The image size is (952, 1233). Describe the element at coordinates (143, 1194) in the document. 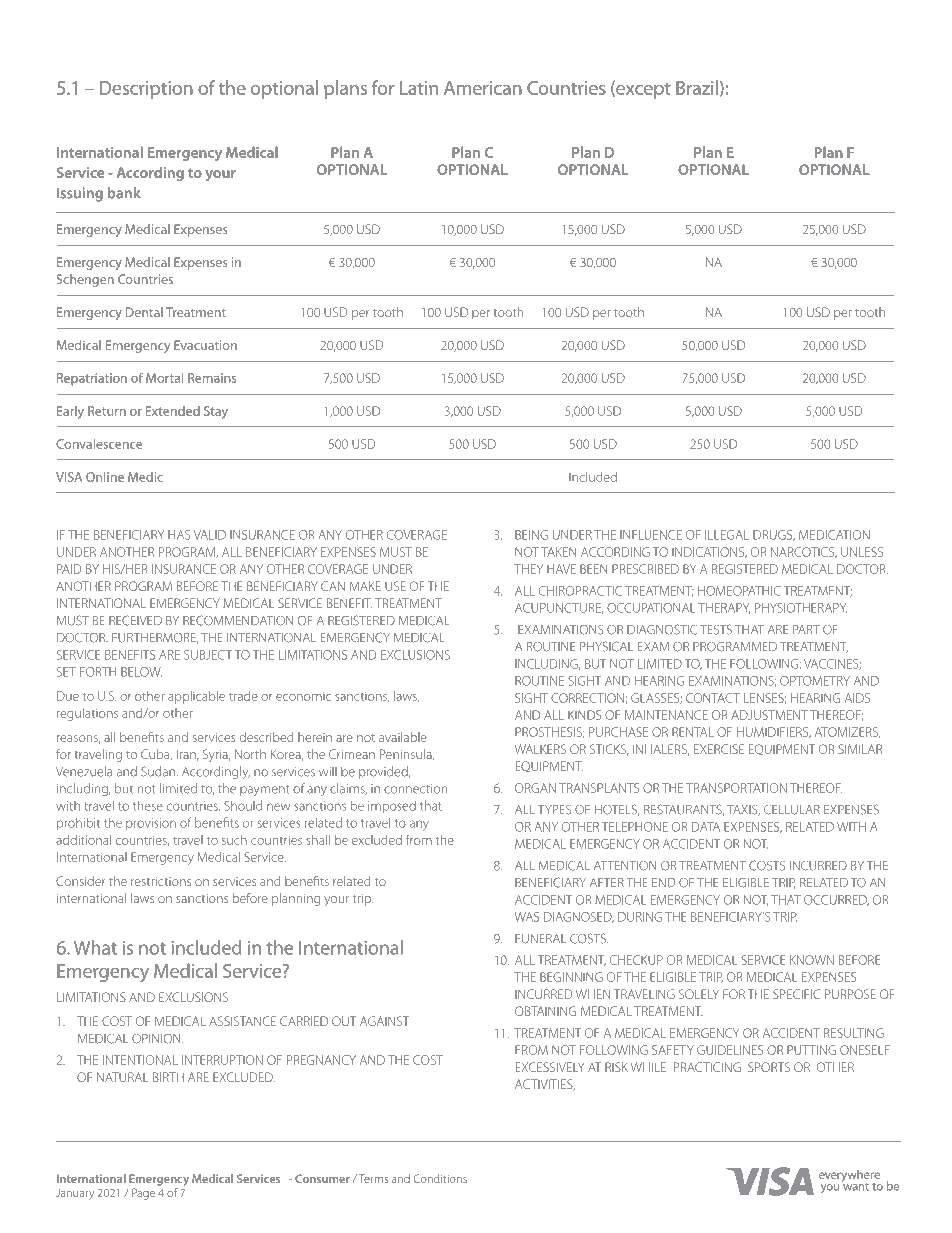

I see `Page` at that location.
